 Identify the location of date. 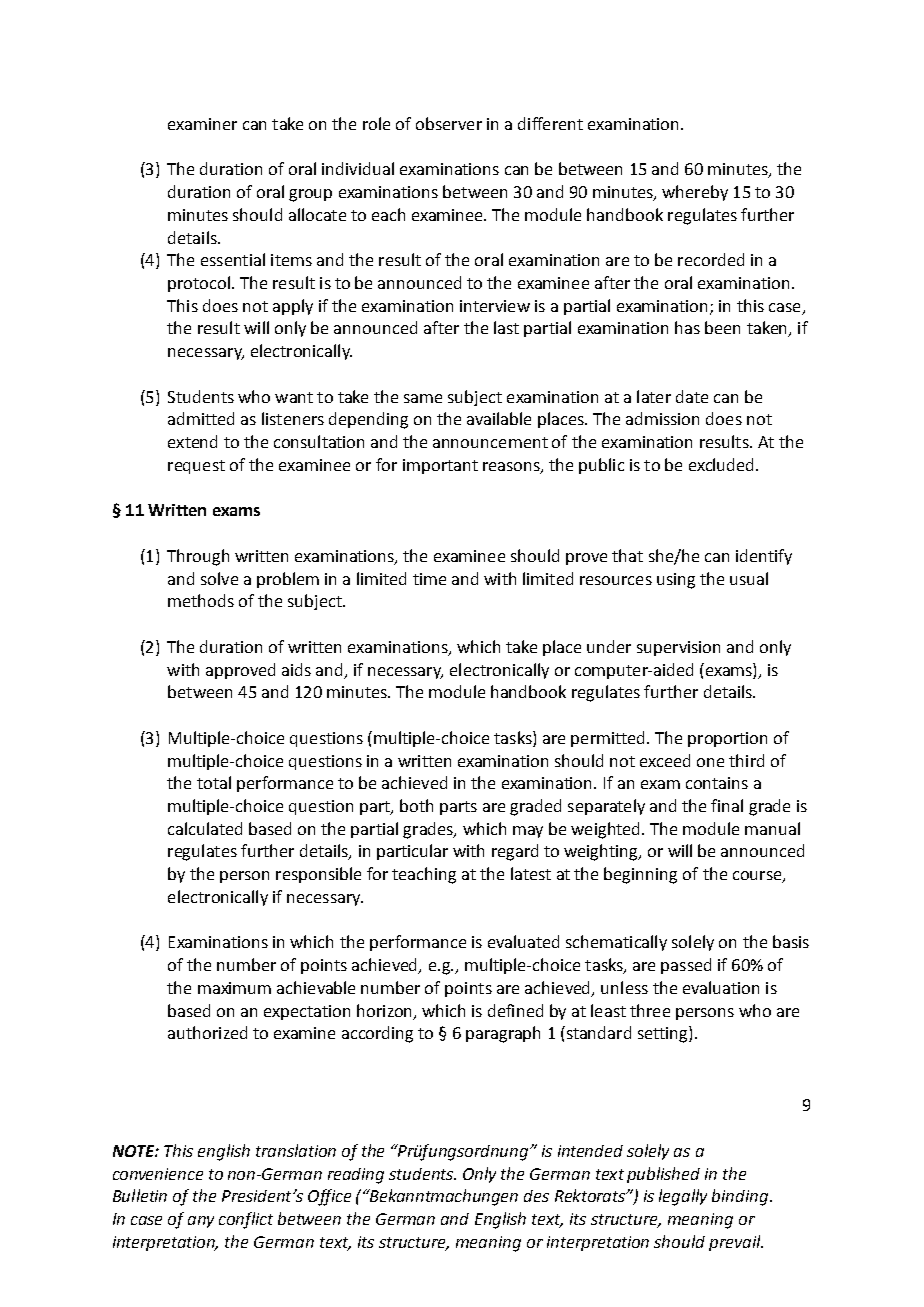
(692, 396).
